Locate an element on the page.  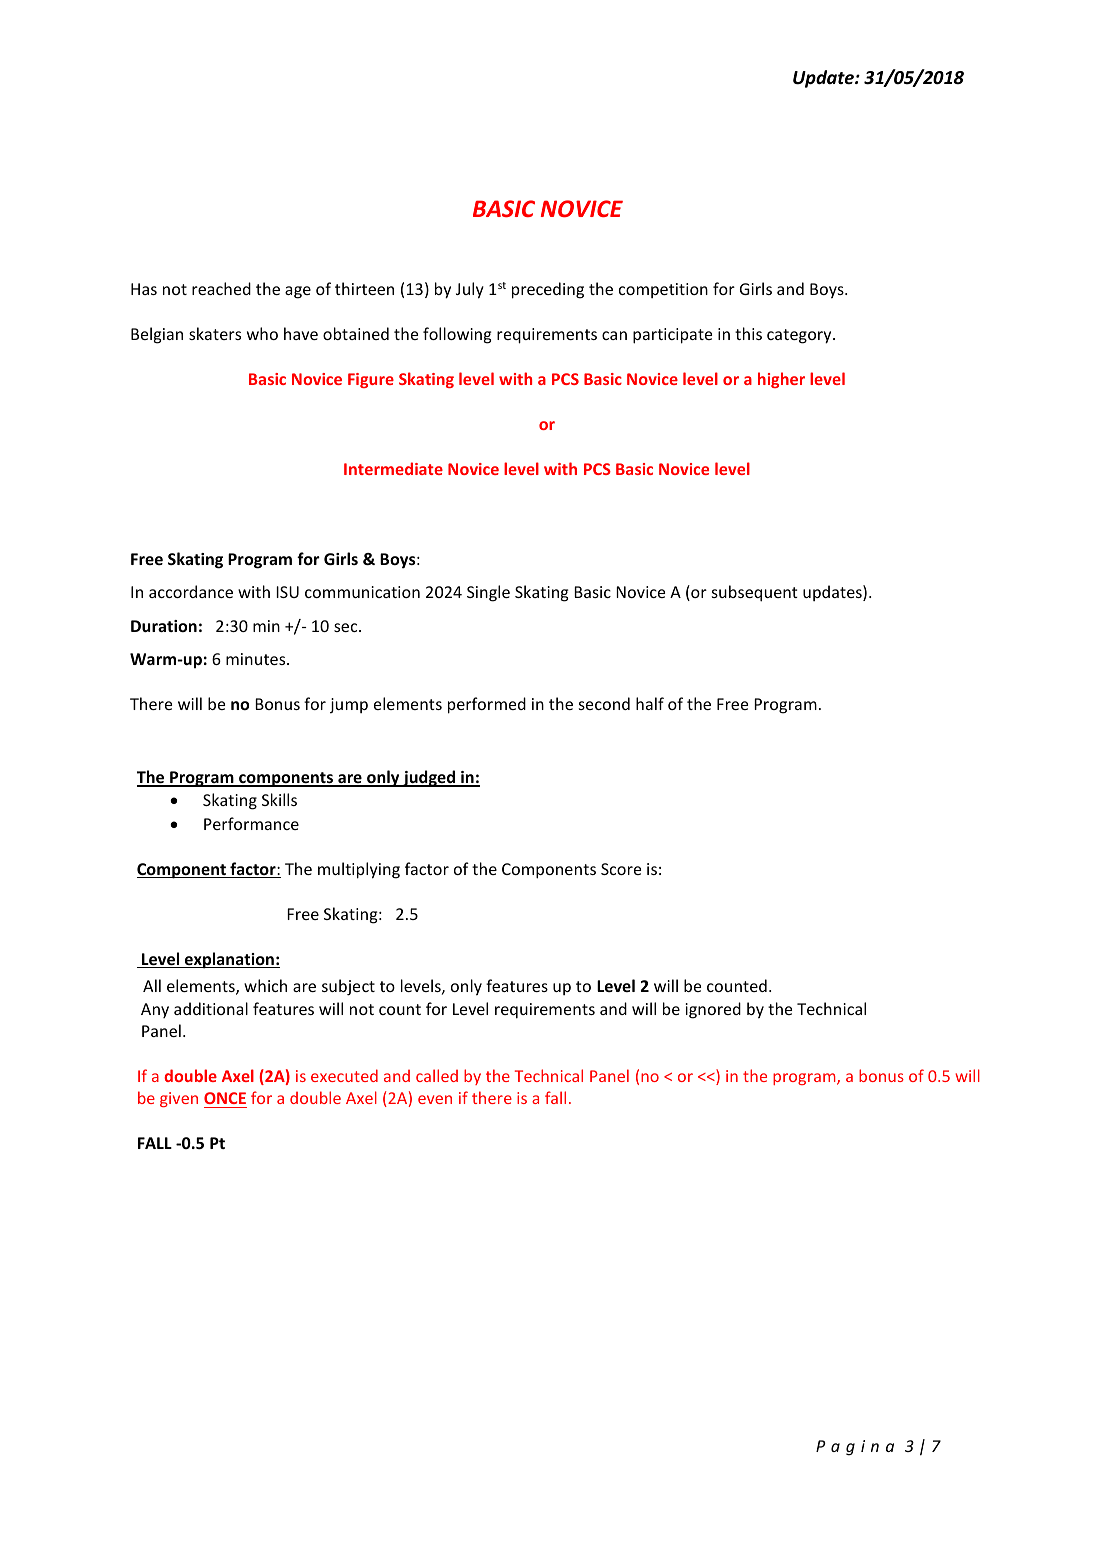
ONCE is located at coordinates (225, 1098).
